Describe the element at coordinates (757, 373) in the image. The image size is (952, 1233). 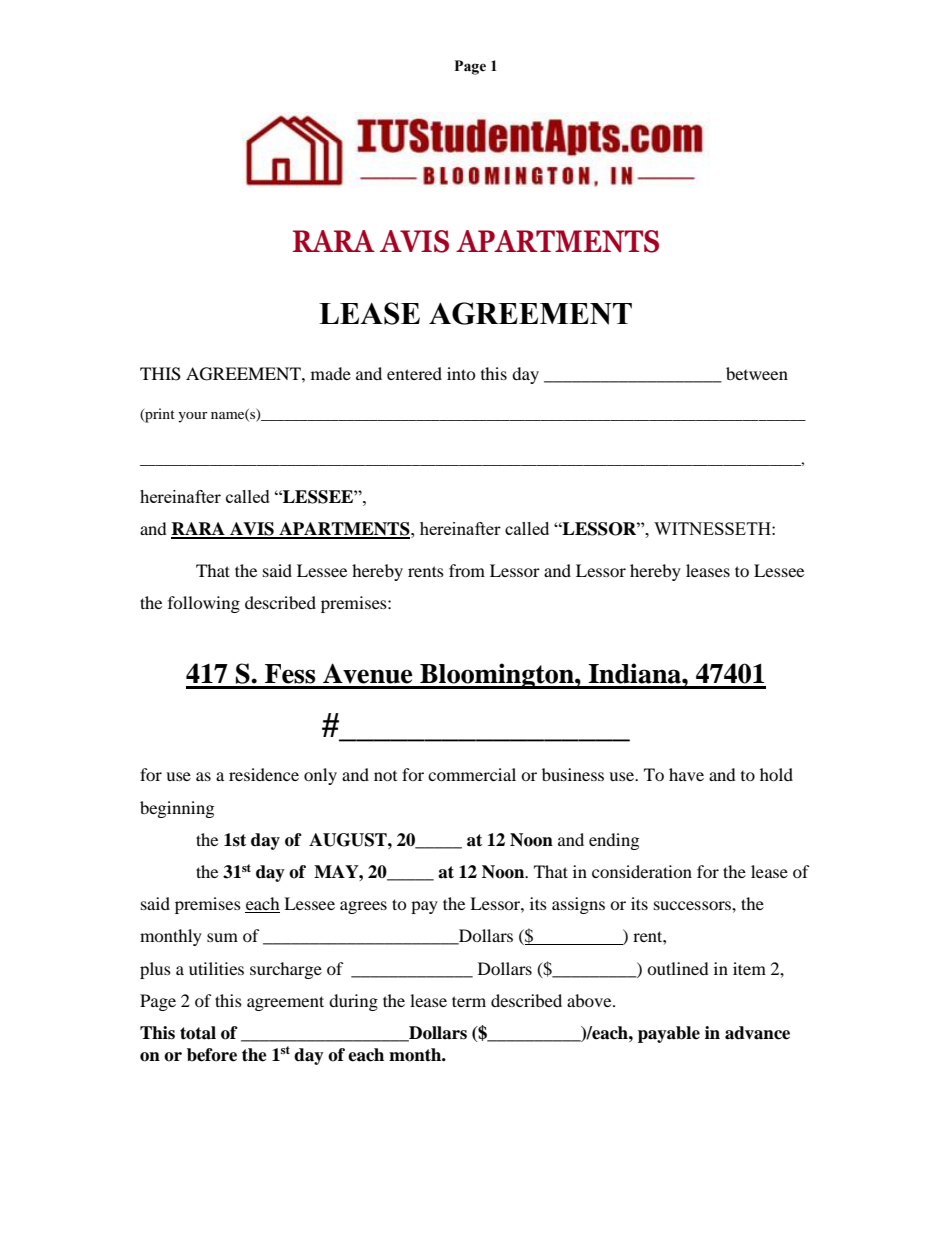
I see `between` at that location.
